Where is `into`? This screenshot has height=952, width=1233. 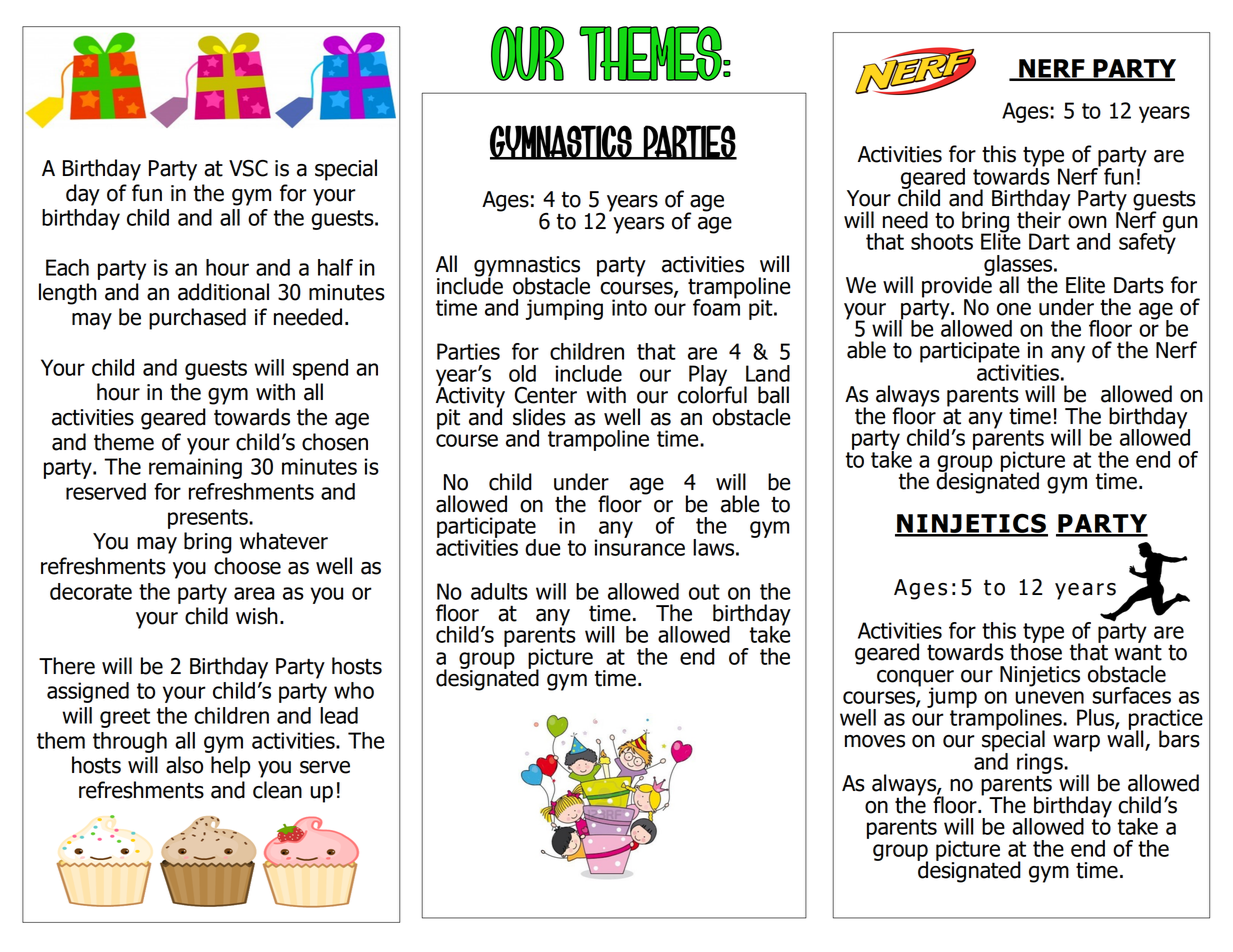
into is located at coordinates (629, 307).
